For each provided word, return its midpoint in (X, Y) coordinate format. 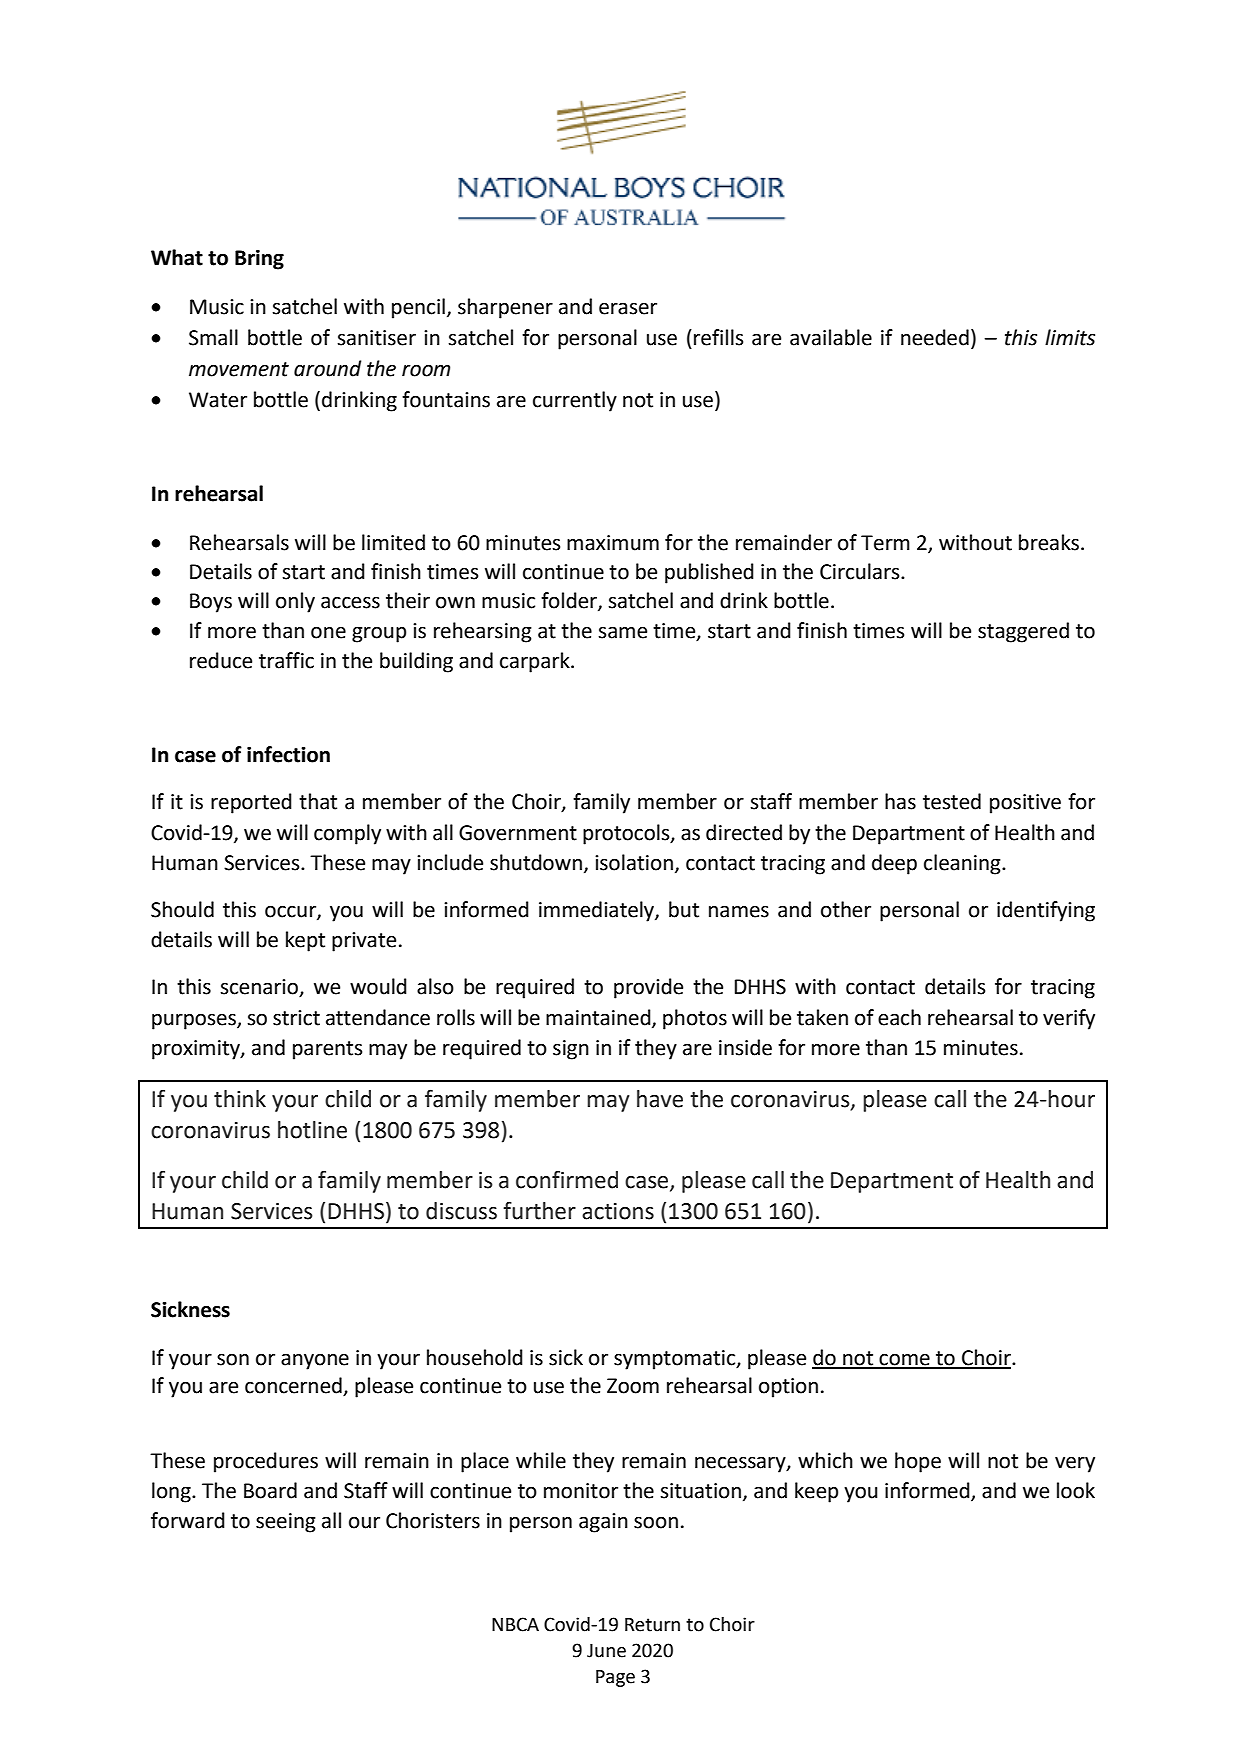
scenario (260, 988)
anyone (315, 1362)
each (899, 1017)
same (622, 633)
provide (648, 988)
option (788, 1388)
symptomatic (676, 1360)
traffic (286, 660)
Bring (259, 260)
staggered (1023, 632)
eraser (628, 309)
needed (935, 337)
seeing (286, 1523)
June (606, 1651)
